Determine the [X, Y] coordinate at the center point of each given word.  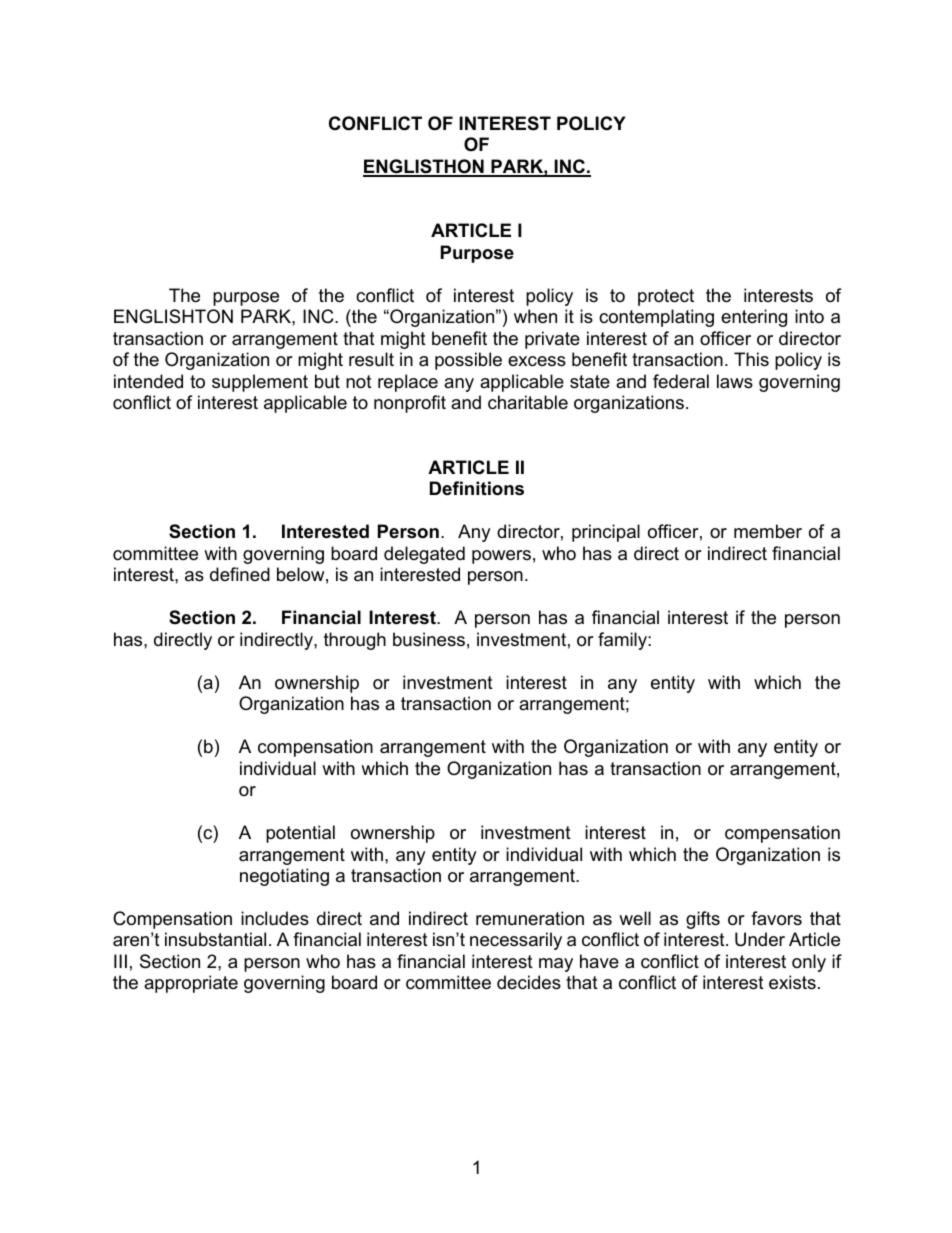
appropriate [191, 984]
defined [240, 574]
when [535, 316]
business [429, 639]
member [768, 531]
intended [148, 381]
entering [754, 318]
